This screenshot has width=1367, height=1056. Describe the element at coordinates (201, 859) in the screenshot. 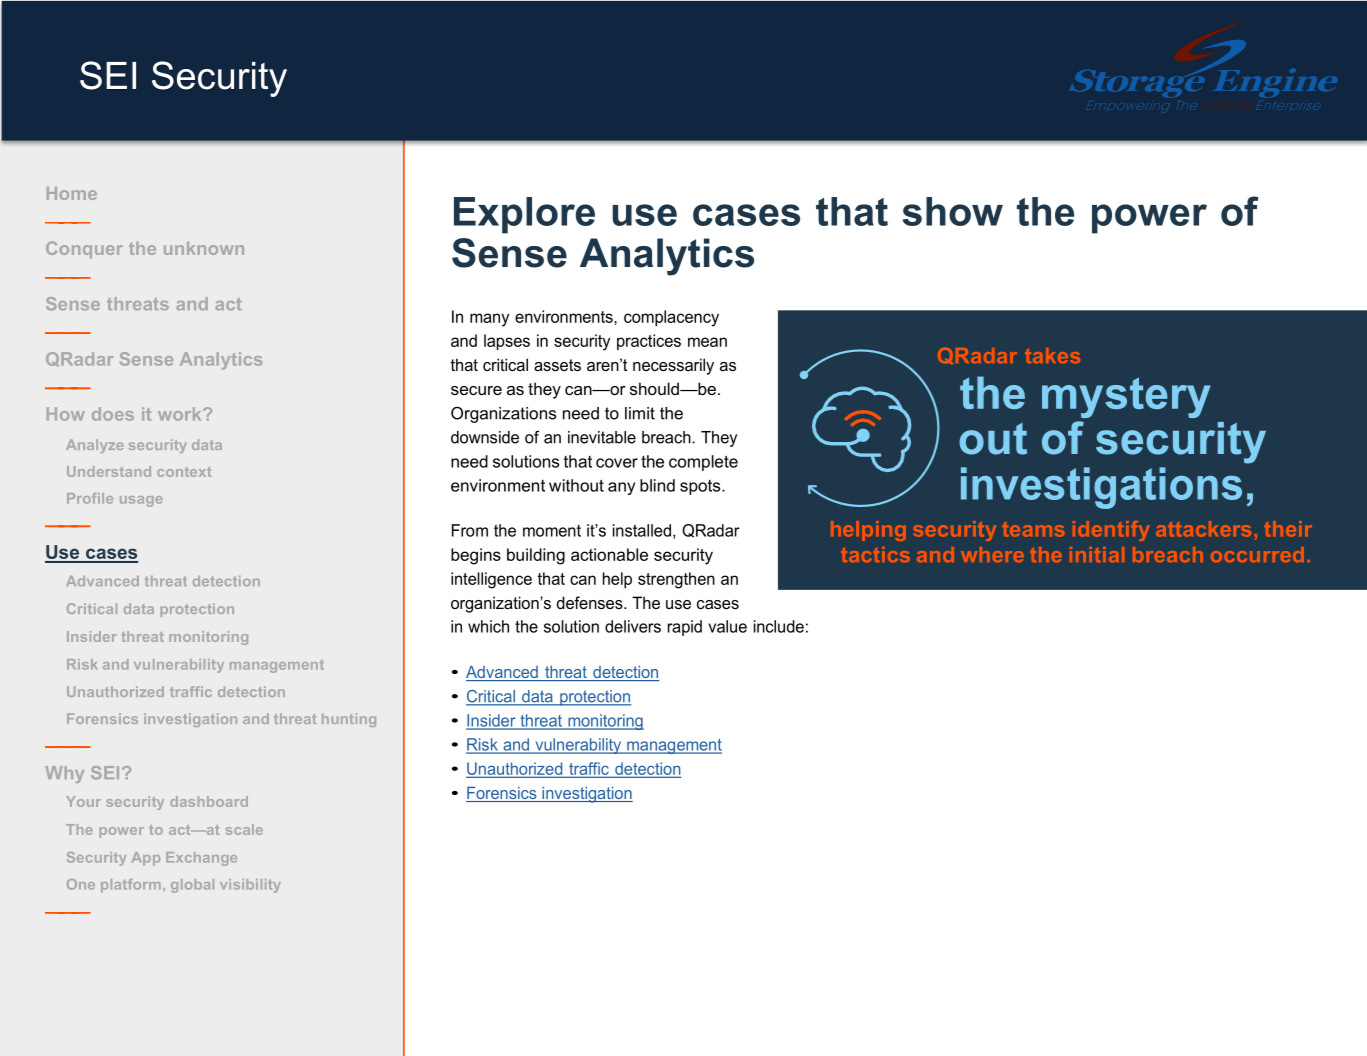

I see `Exchange` at that location.
